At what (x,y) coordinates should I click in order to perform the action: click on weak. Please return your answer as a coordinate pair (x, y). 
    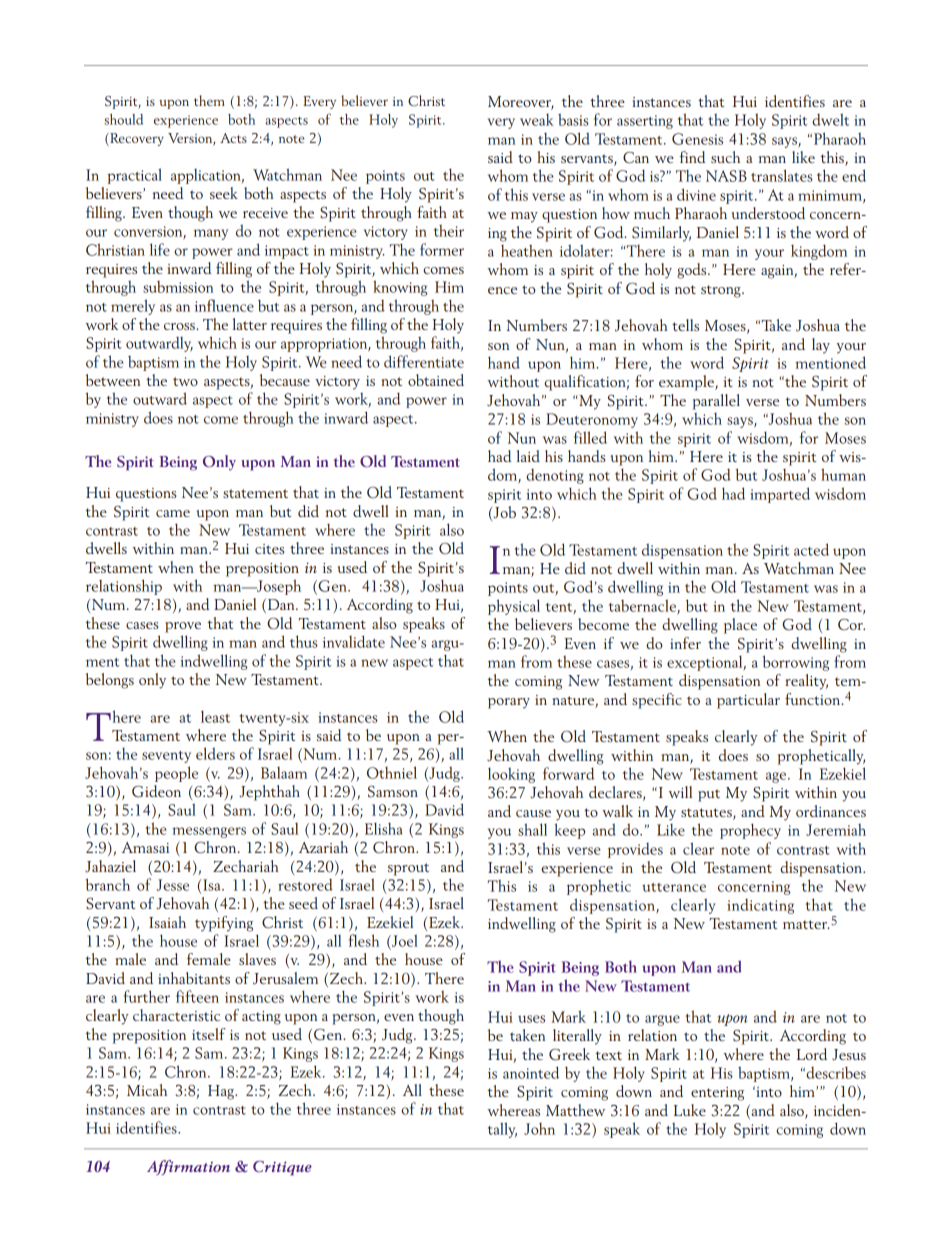
    Looking at the image, I should click on (537, 120).
